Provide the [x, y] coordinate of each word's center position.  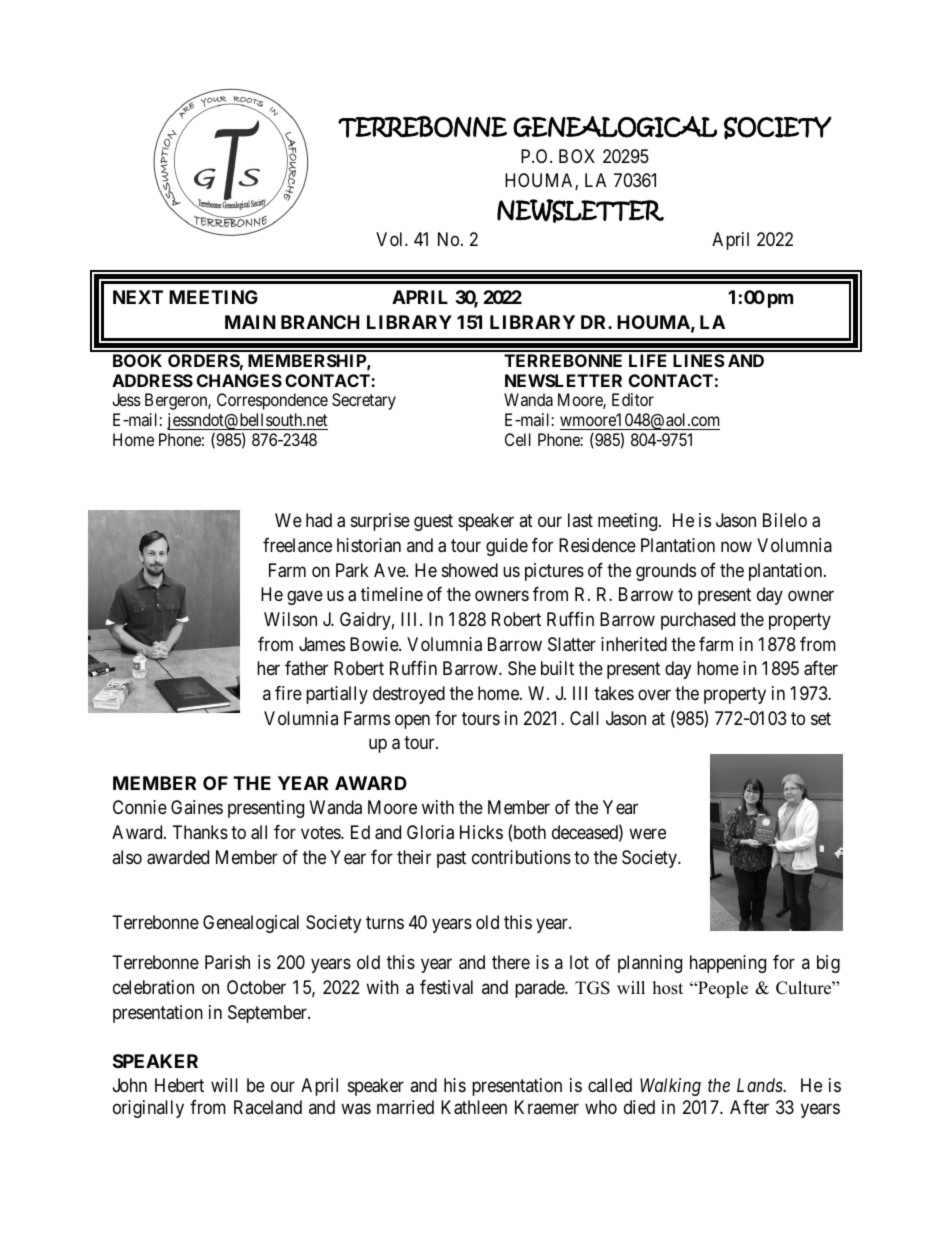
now [736, 546]
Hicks [481, 832]
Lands [760, 1085]
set [821, 718]
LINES [699, 360]
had [319, 520]
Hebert [179, 1085]
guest [433, 522]
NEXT [138, 297]
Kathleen [474, 1107]
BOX [577, 156]
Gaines [197, 807]
